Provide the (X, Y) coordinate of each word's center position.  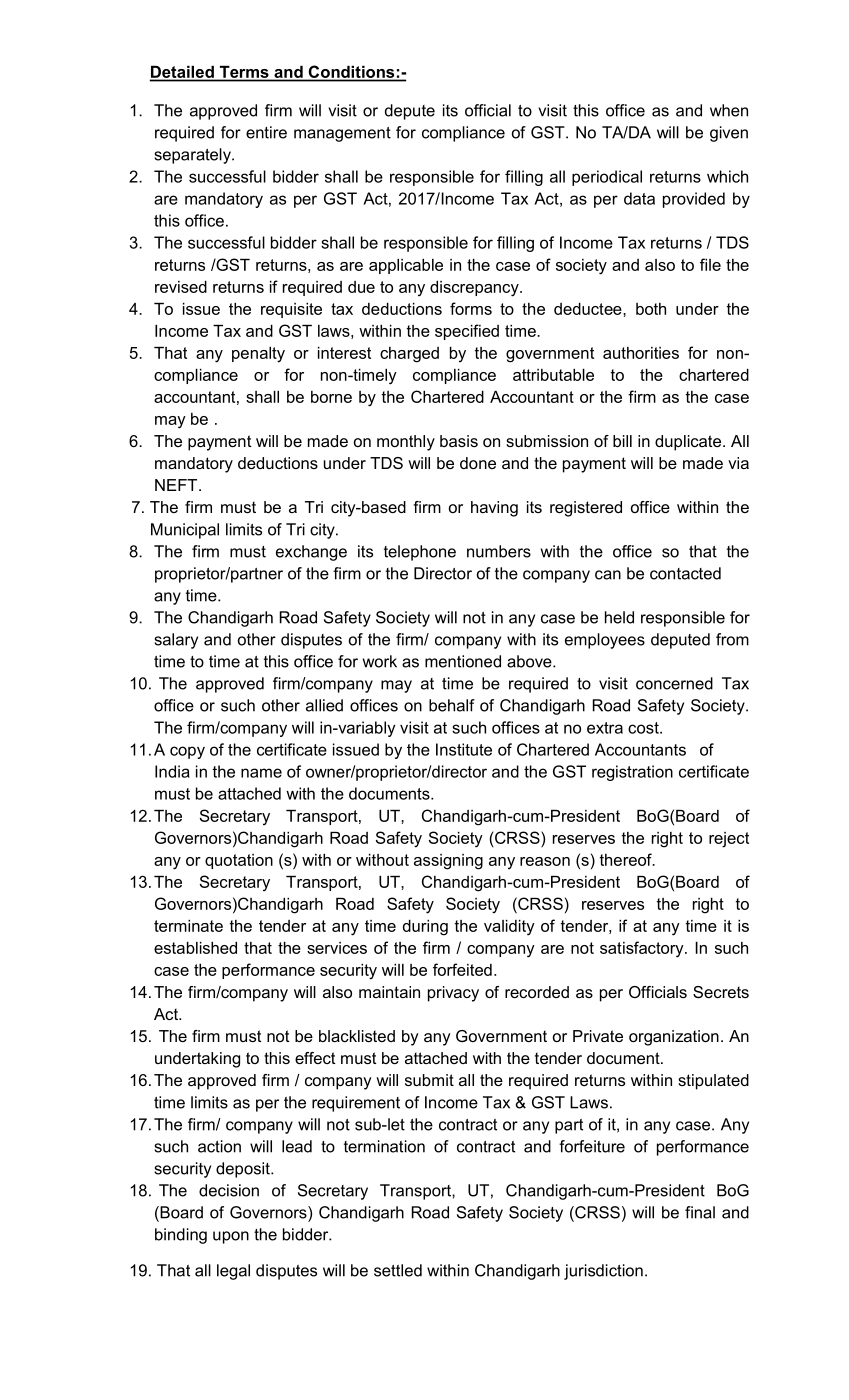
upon (231, 1237)
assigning (448, 862)
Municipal (185, 531)
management (342, 134)
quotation (239, 861)
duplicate (688, 443)
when (729, 110)
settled (398, 1270)
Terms (244, 72)
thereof (627, 859)
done (478, 463)
